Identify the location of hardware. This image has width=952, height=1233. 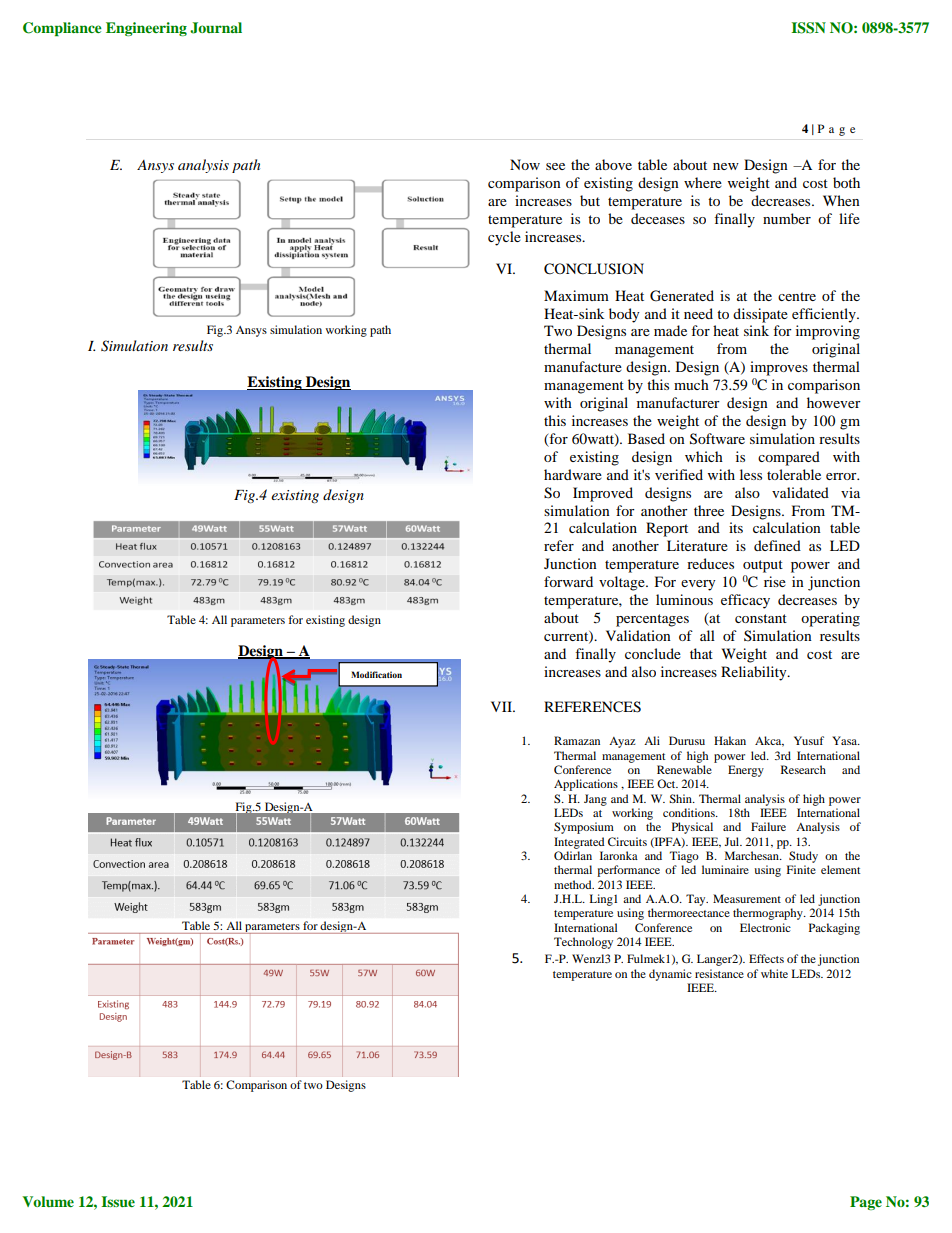
(573, 474).
